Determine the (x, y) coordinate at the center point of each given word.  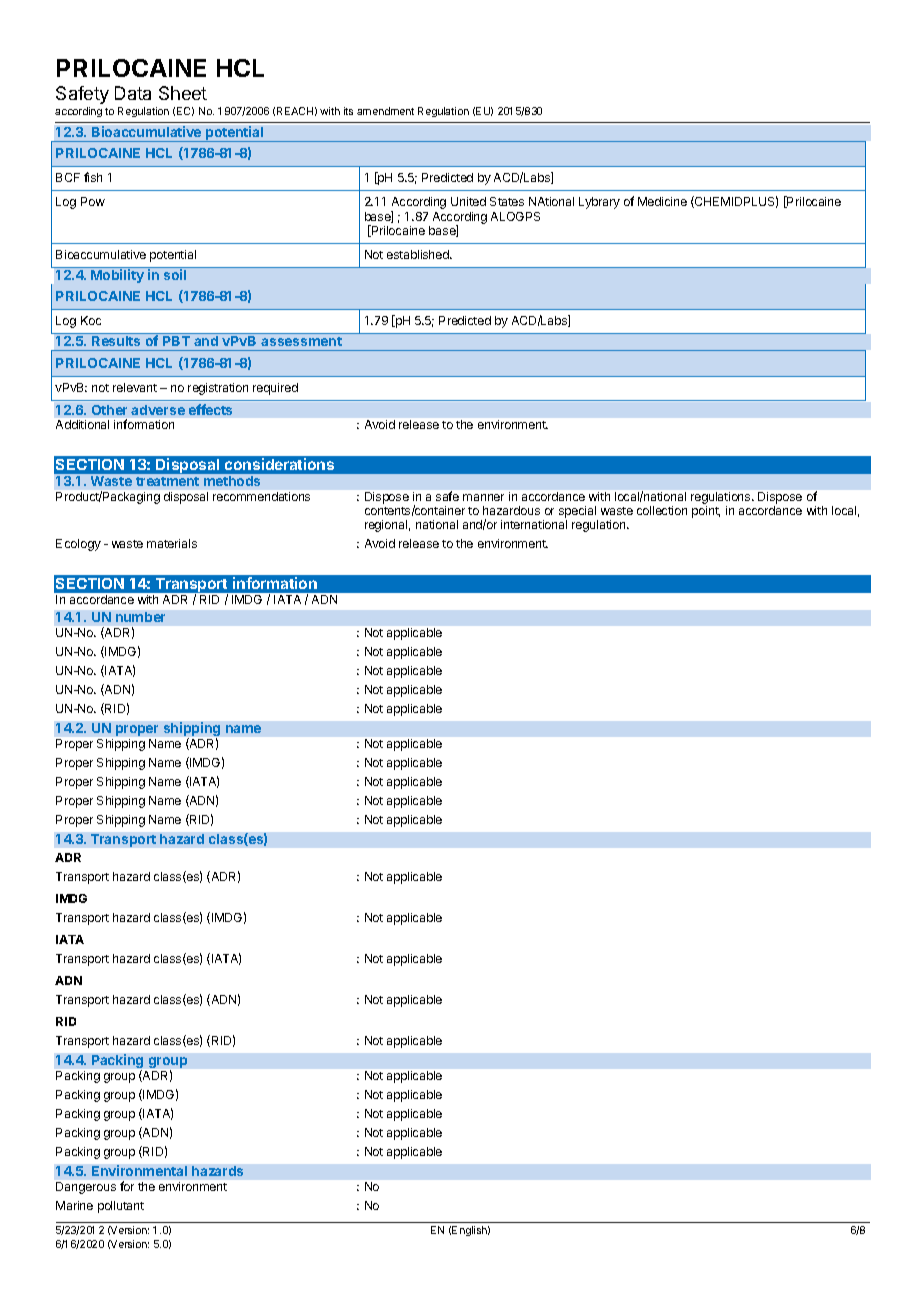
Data (133, 93)
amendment (385, 111)
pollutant (121, 1207)
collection (662, 510)
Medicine (662, 201)
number (140, 617)
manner (483, 497)
